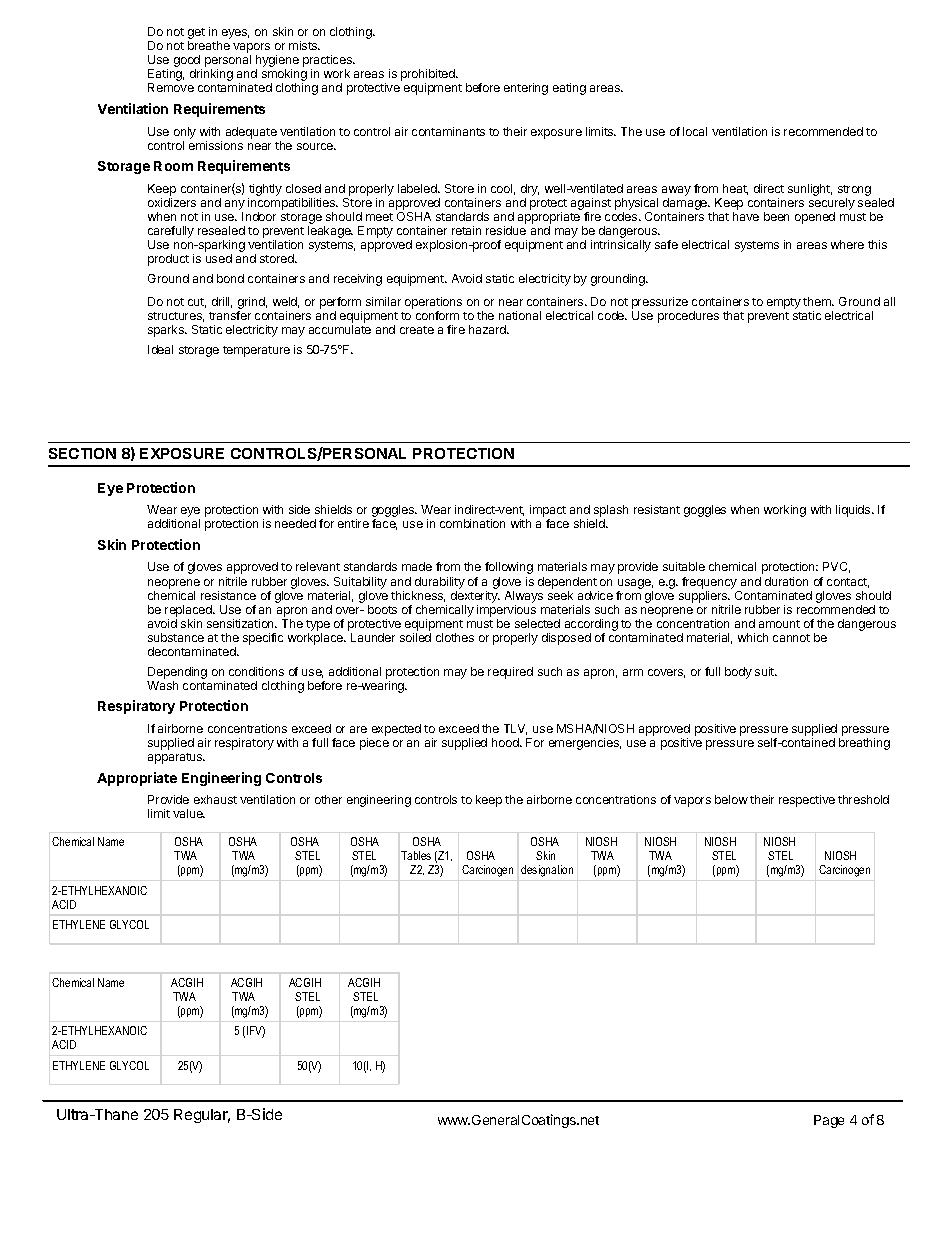 The height and width of the screenshot is (1233, 952). What do you see at coordinates (854, 511) in the screenshot?
I see `liquids` at bounding box center [854, 511].
